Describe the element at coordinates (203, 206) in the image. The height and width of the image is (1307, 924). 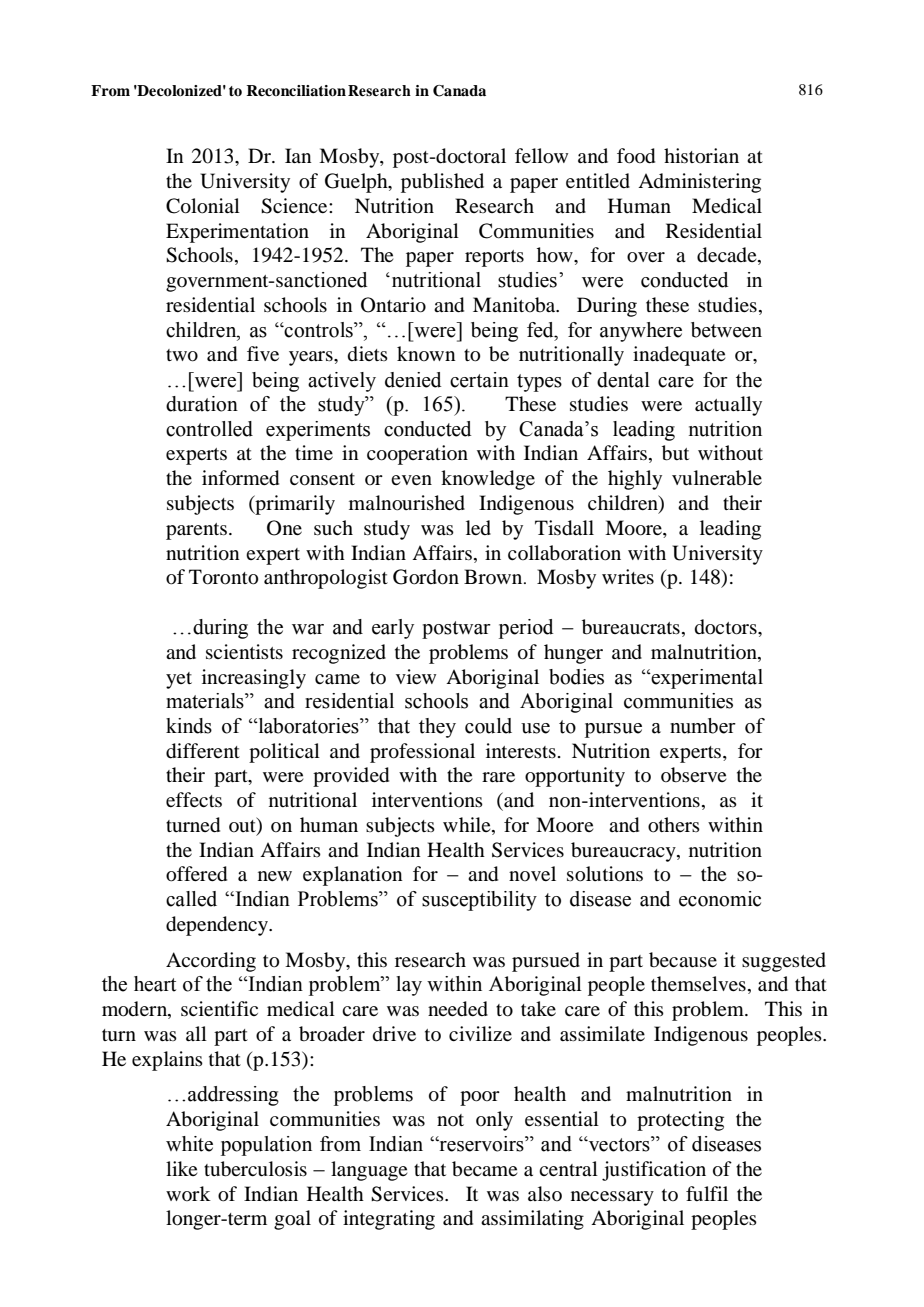
I see `Colonial` at that location.
